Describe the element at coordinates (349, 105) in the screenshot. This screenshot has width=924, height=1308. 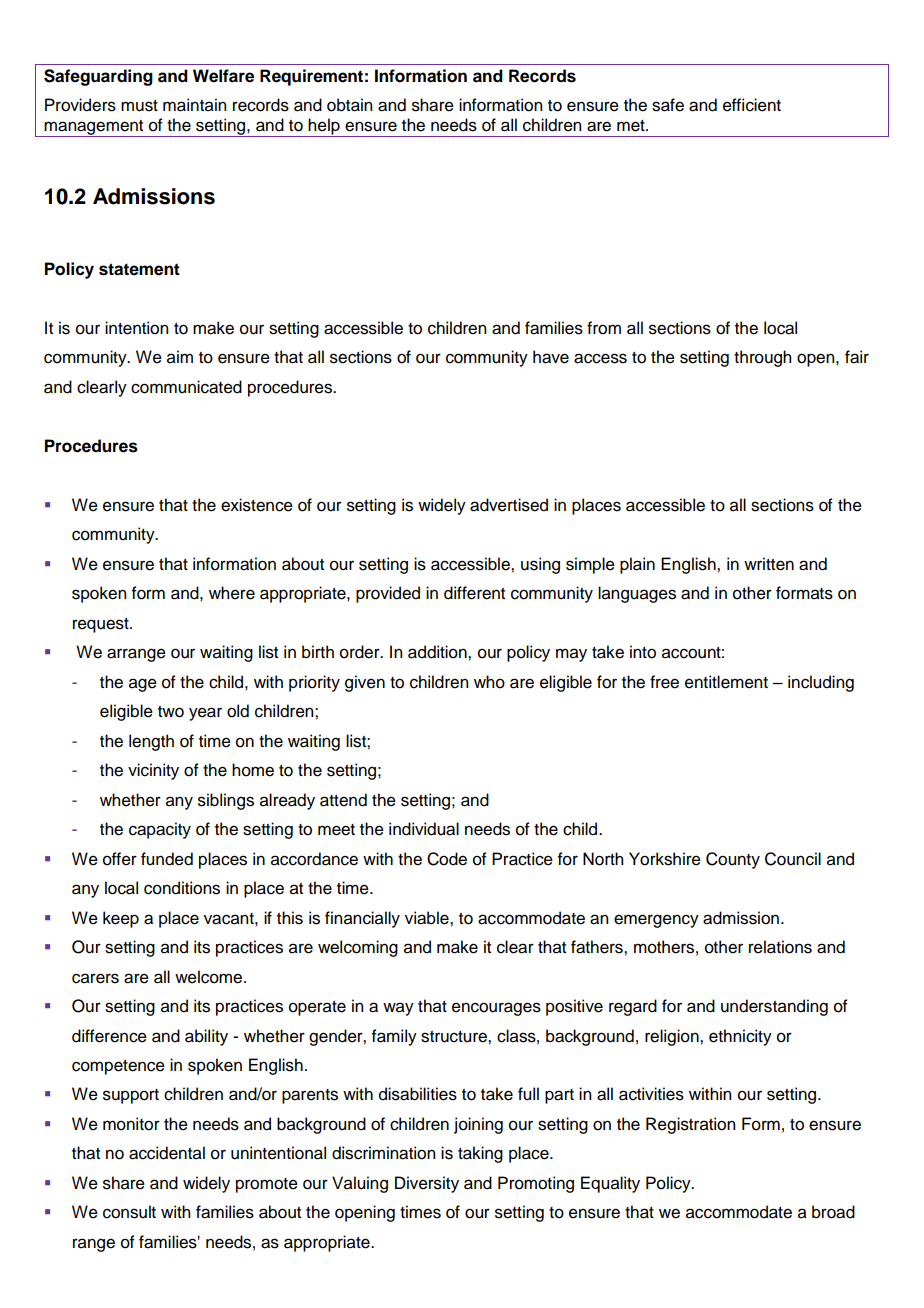
I see `obtain` at that location.
